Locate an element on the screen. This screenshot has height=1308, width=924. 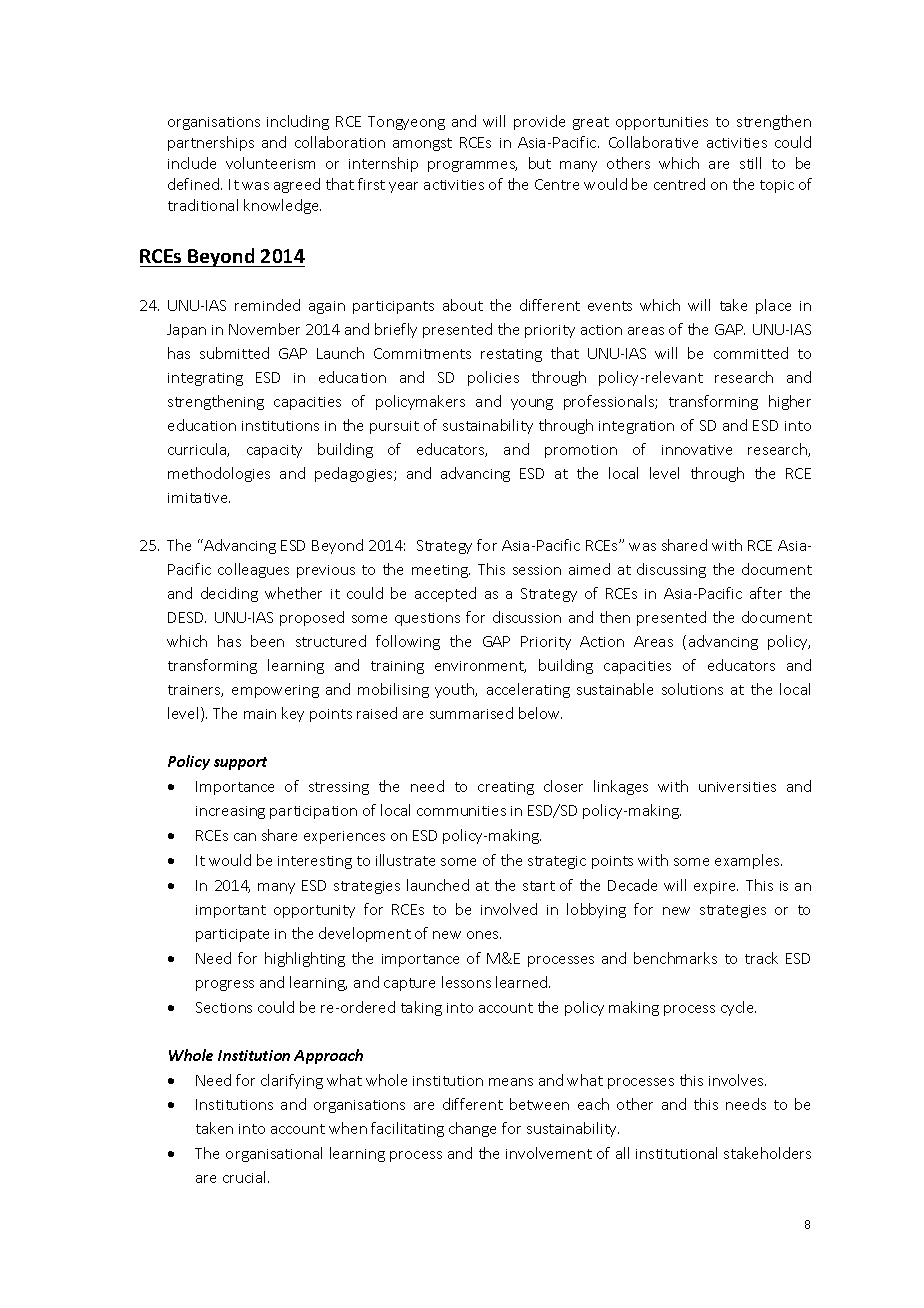
communities is located at coordinates (461, 811).
